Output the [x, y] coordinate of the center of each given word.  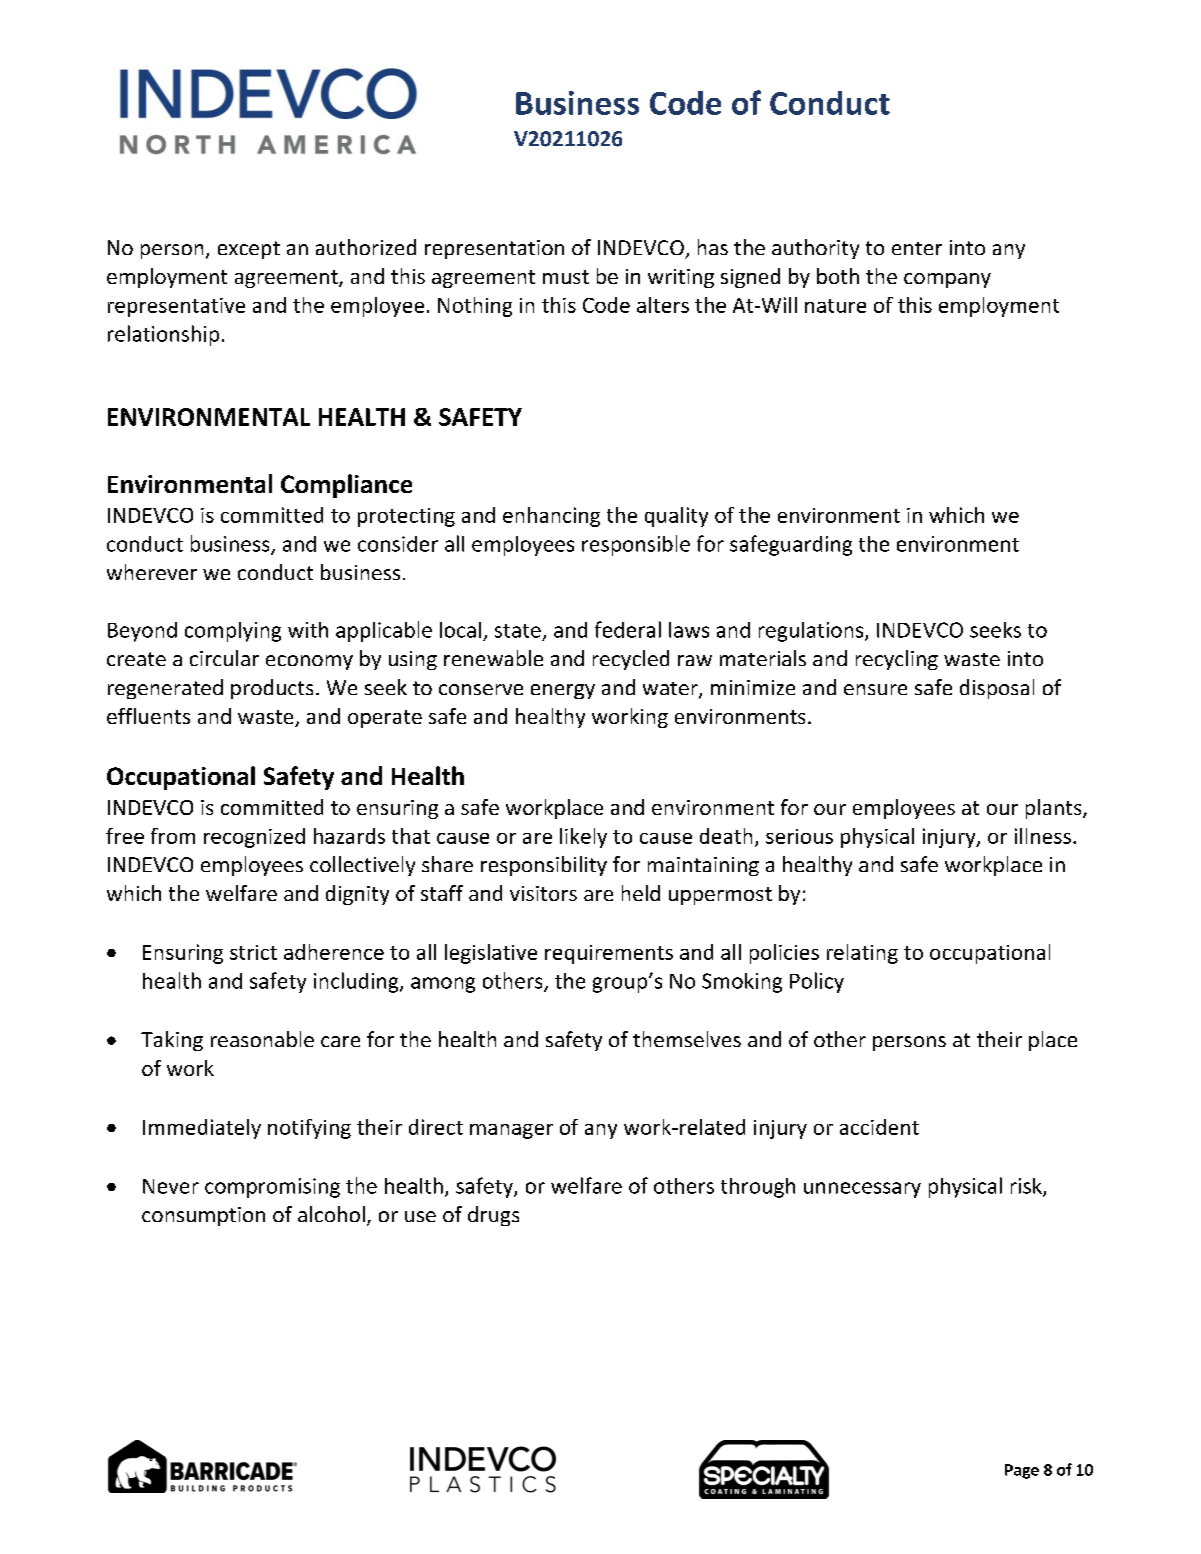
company [947, 280]
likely [583, 838]
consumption [203, 1216]
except [249, 250]
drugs [493, 1216]
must [566, 277]
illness [1043, 836]
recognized [254, 838]
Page [1022, 1471]
